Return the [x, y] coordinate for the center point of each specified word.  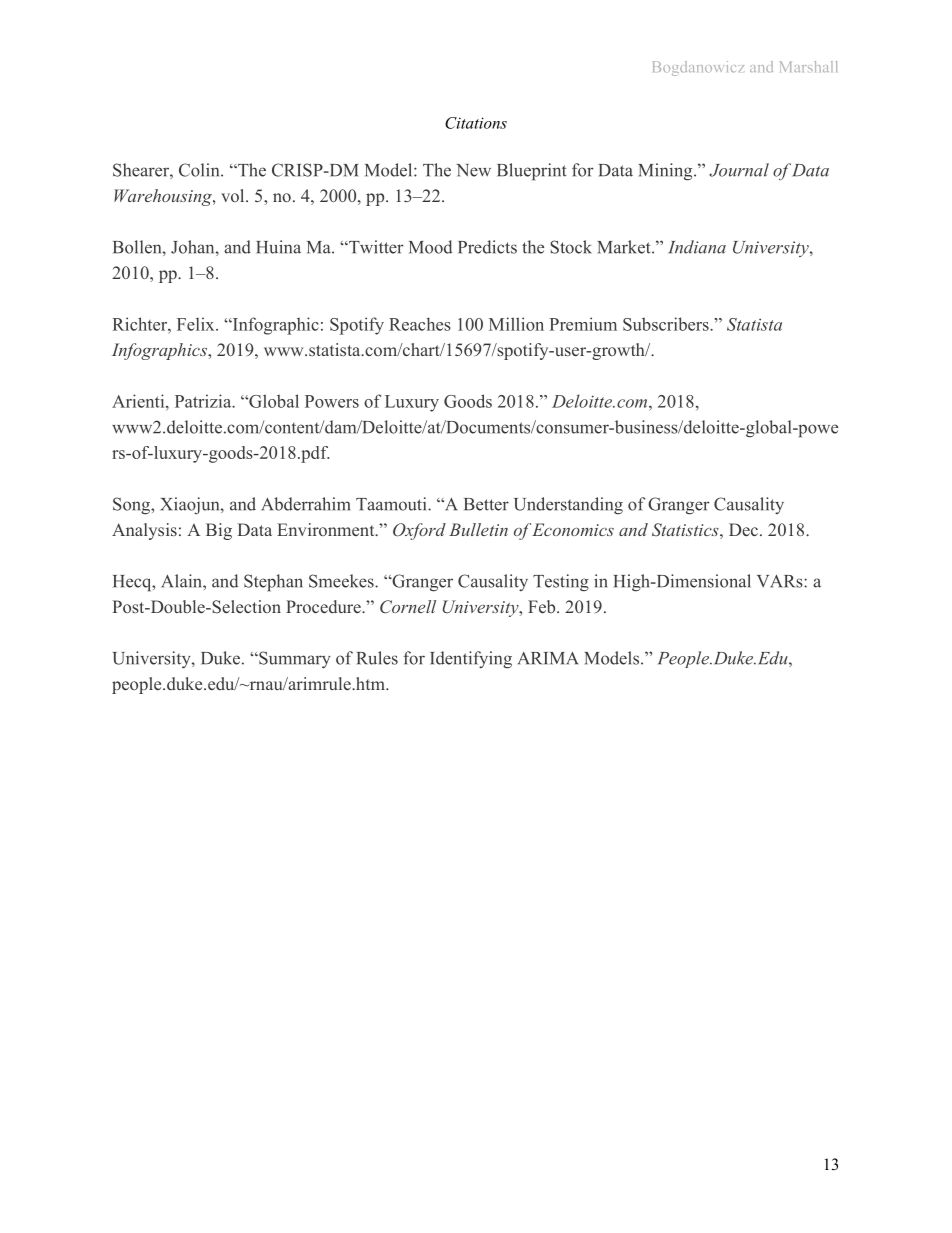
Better [486, 504]
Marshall [808, 66]
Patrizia [204, 401]
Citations [476, 123]
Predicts [487, 247]
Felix [197, 324]
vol [234, 195]
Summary [294, 659]
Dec [743, 529]
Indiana [697, 247]
